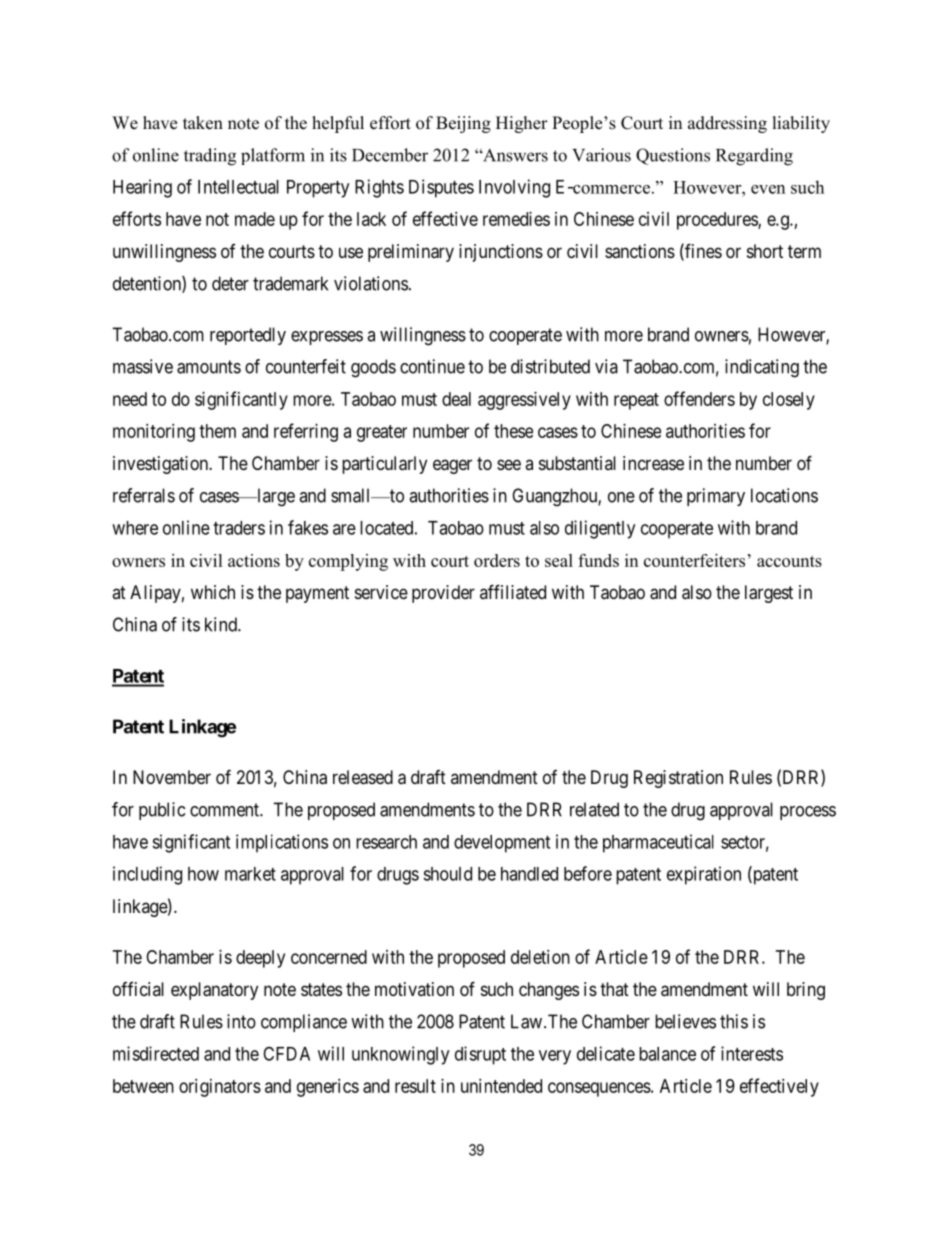 Image resolution: width=952 pixels, height=1233 pixels. What do you see at coordinates (502, 844) in the image?
I see `development` at bounding box center [502, 844].
